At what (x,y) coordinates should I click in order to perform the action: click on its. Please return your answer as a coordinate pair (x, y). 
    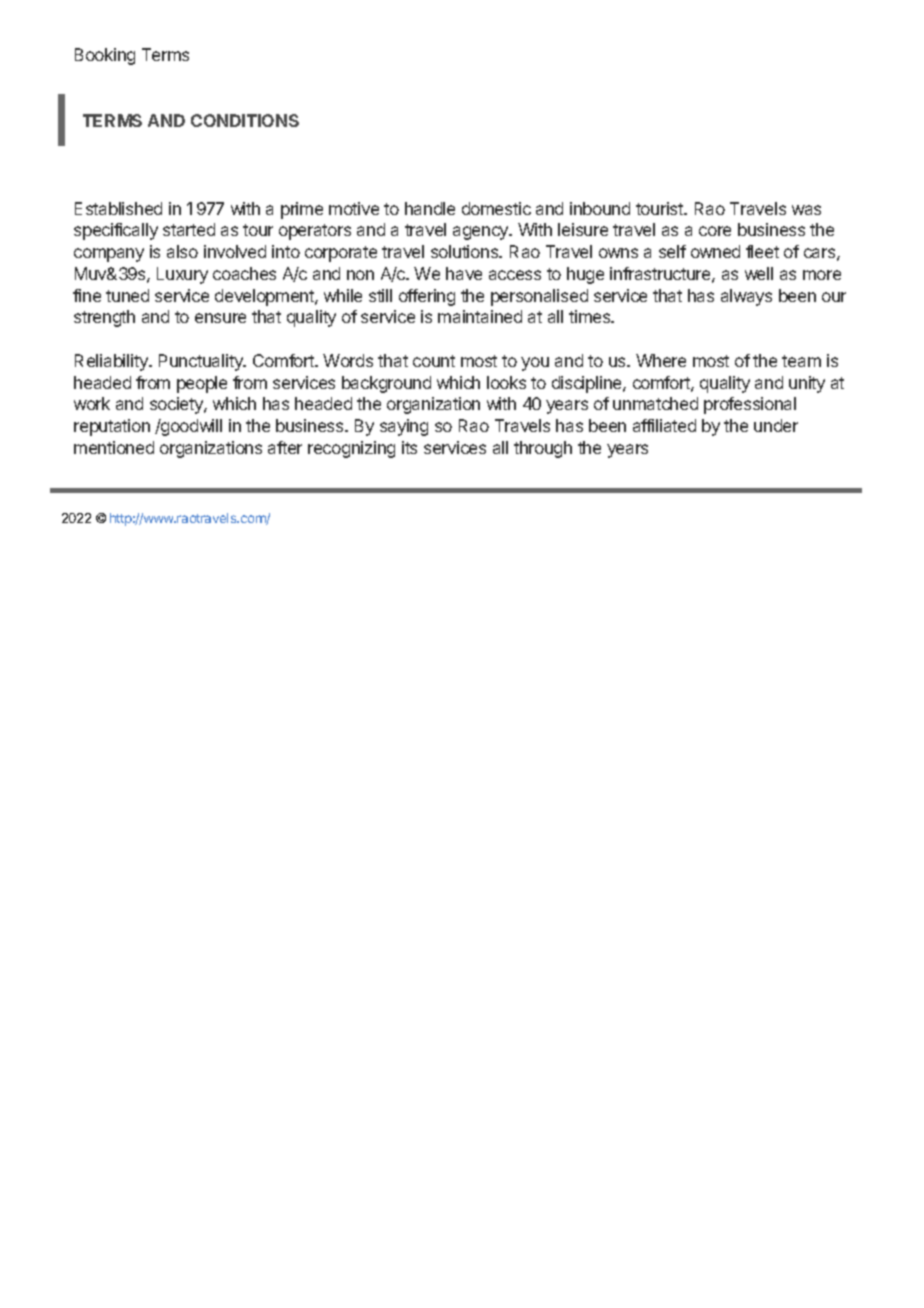
    Looking at the image, I should click on (409, 447).
